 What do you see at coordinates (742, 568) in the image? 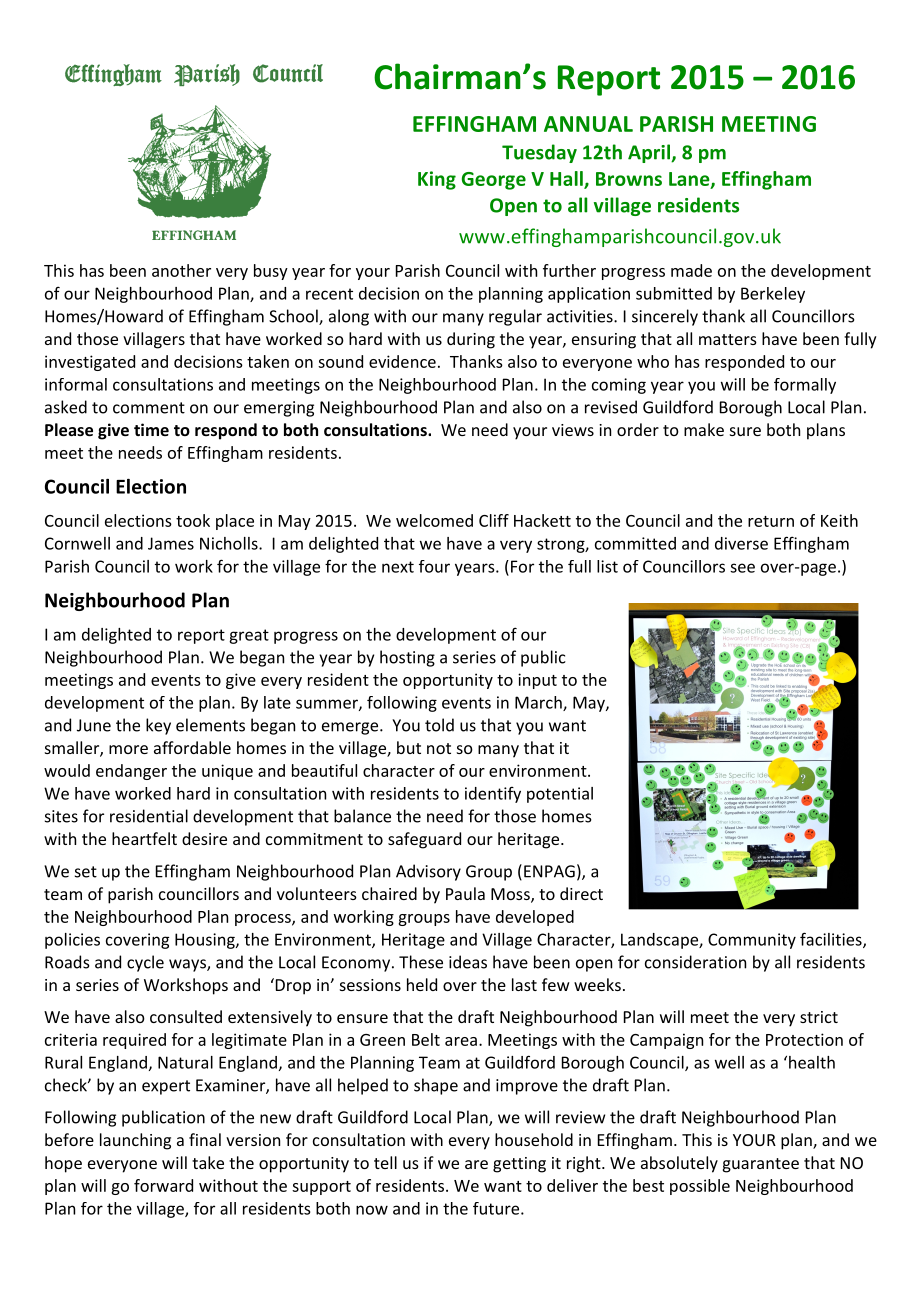
I see `see` at bounding box center [742, 568].
